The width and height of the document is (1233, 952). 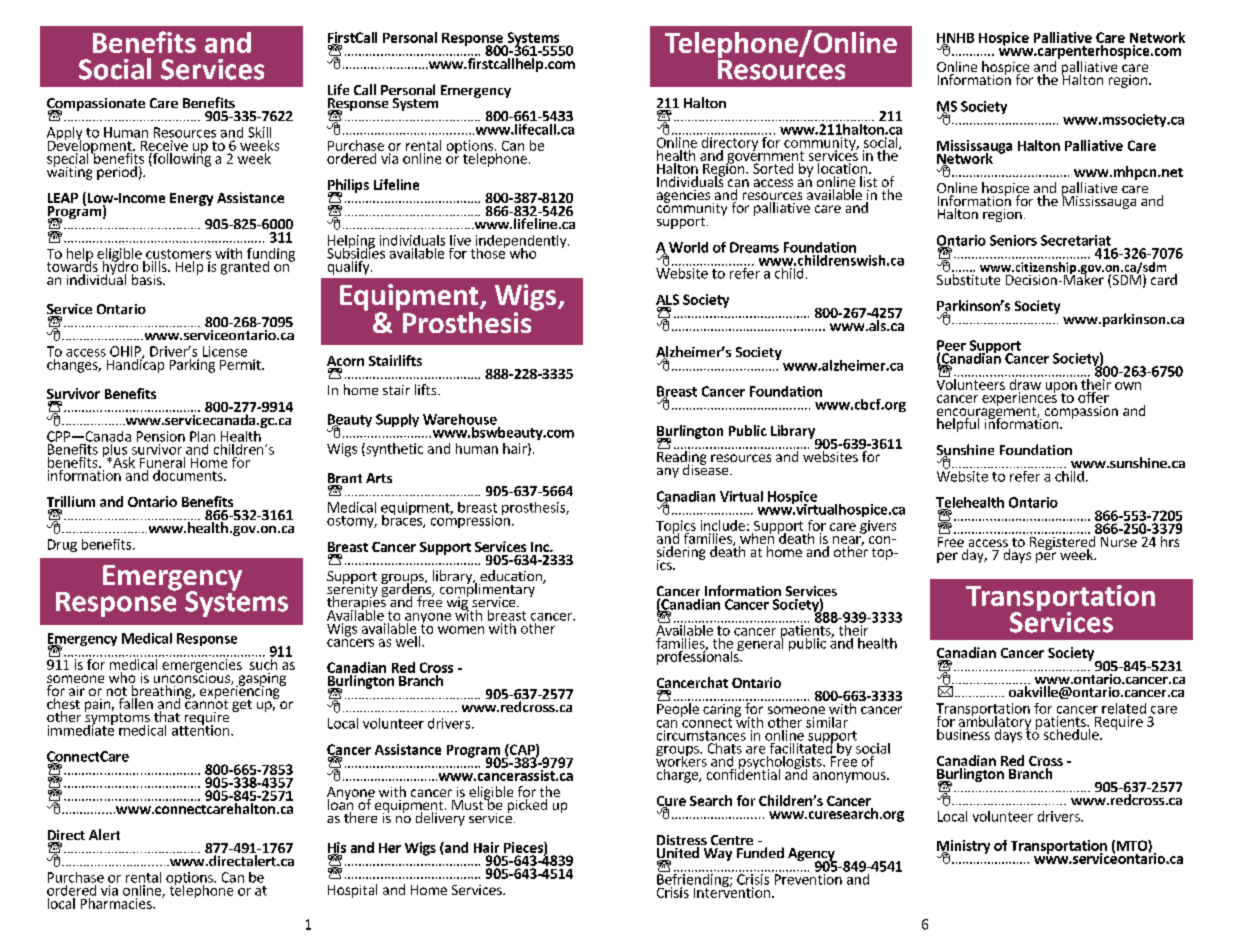 What do you see at coordinates (1124, 708) in the document?
I see `related` at bounding box center [1124, 708].
